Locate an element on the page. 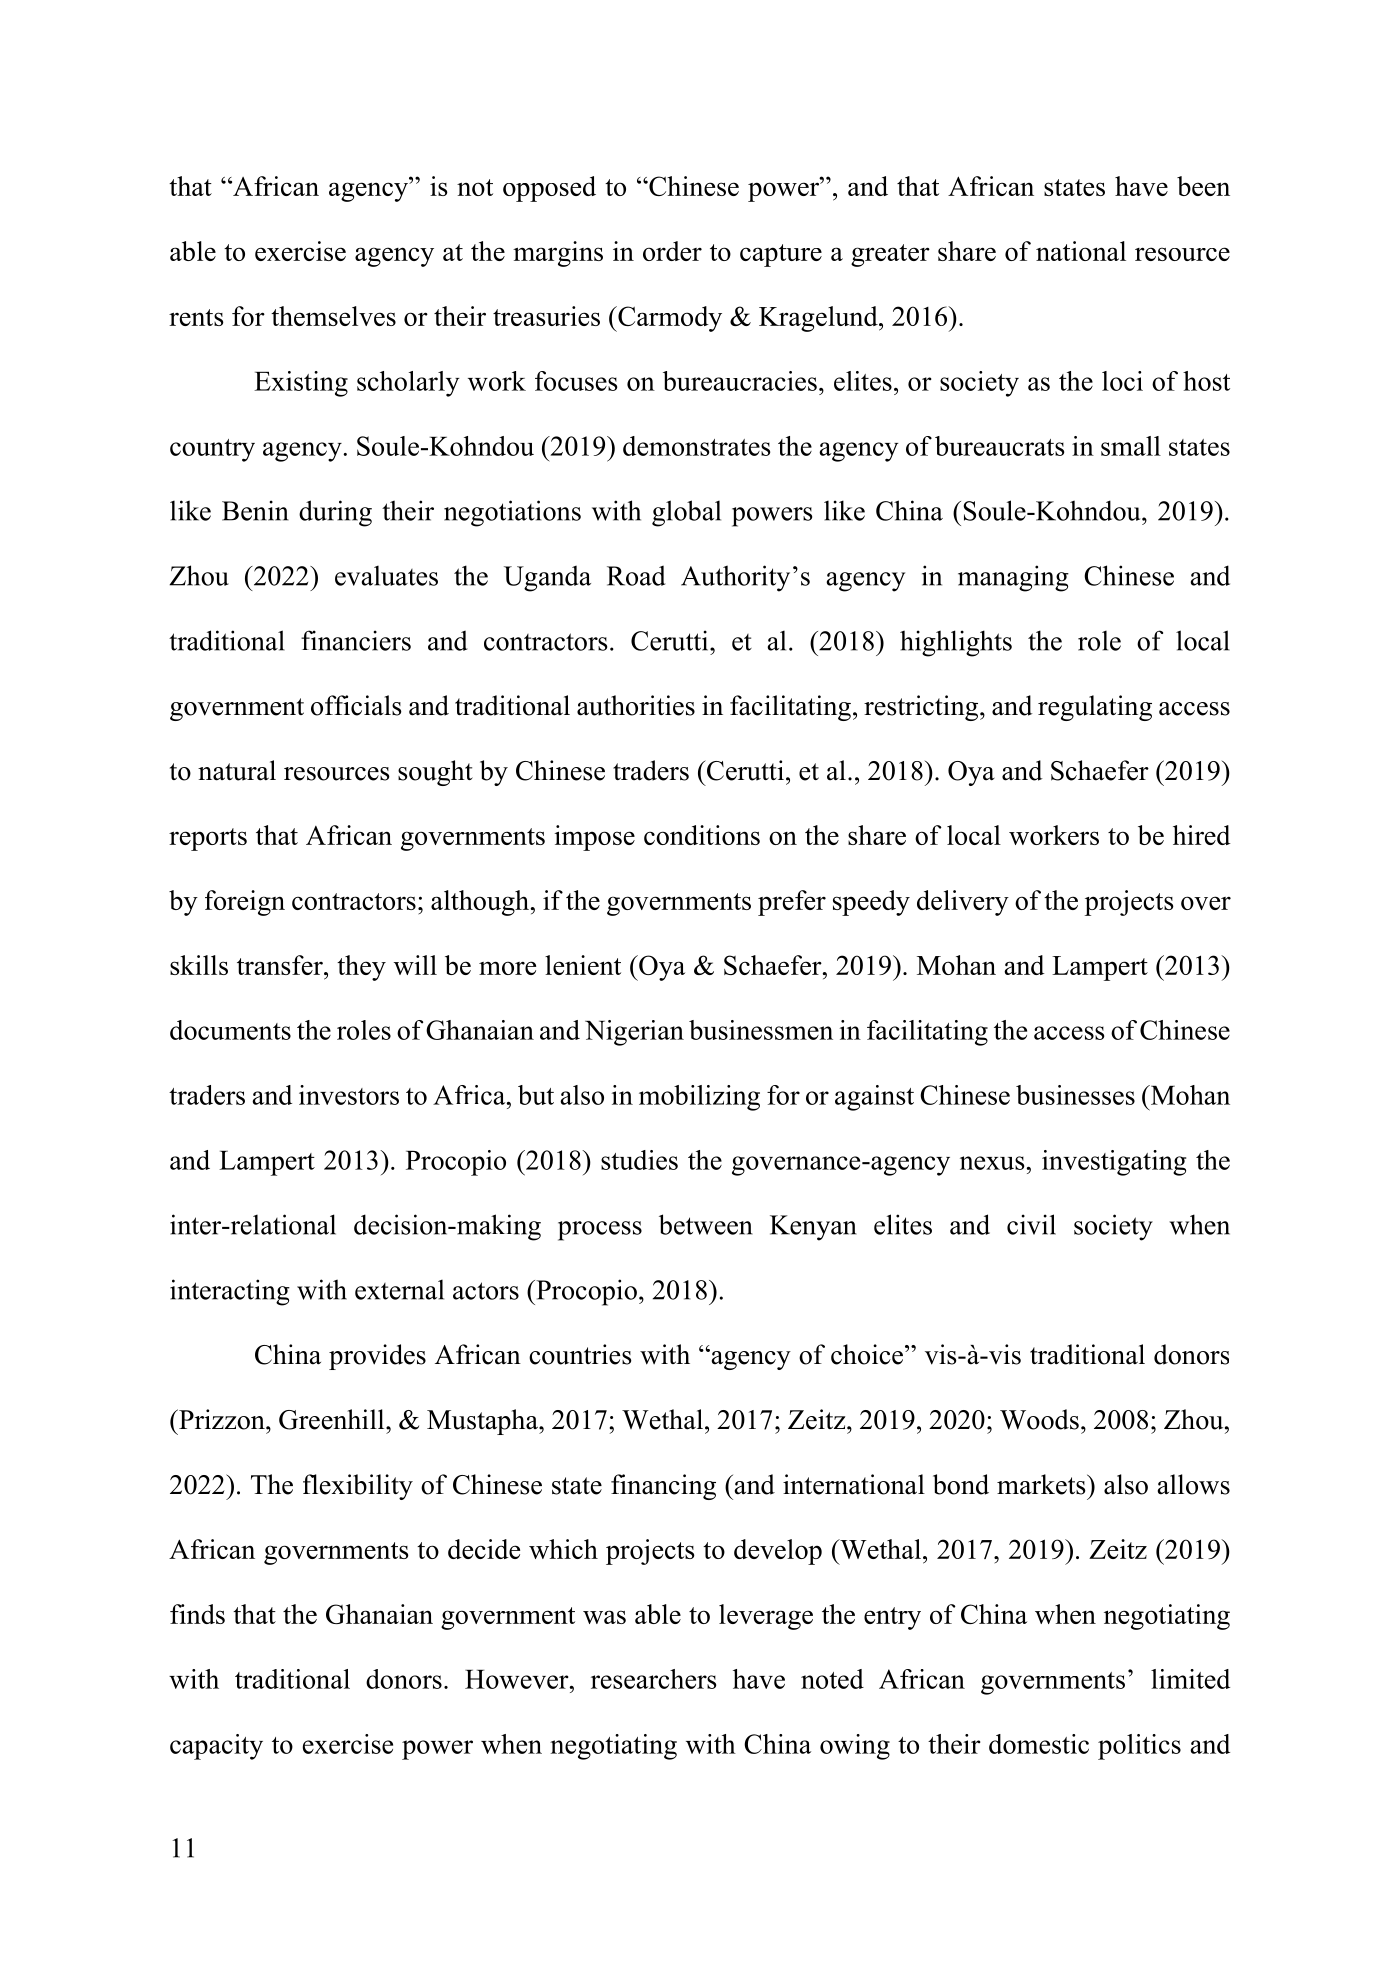 The height and width of the page is (1980, 1399). researchers is located at coordinates (653, 1679).
